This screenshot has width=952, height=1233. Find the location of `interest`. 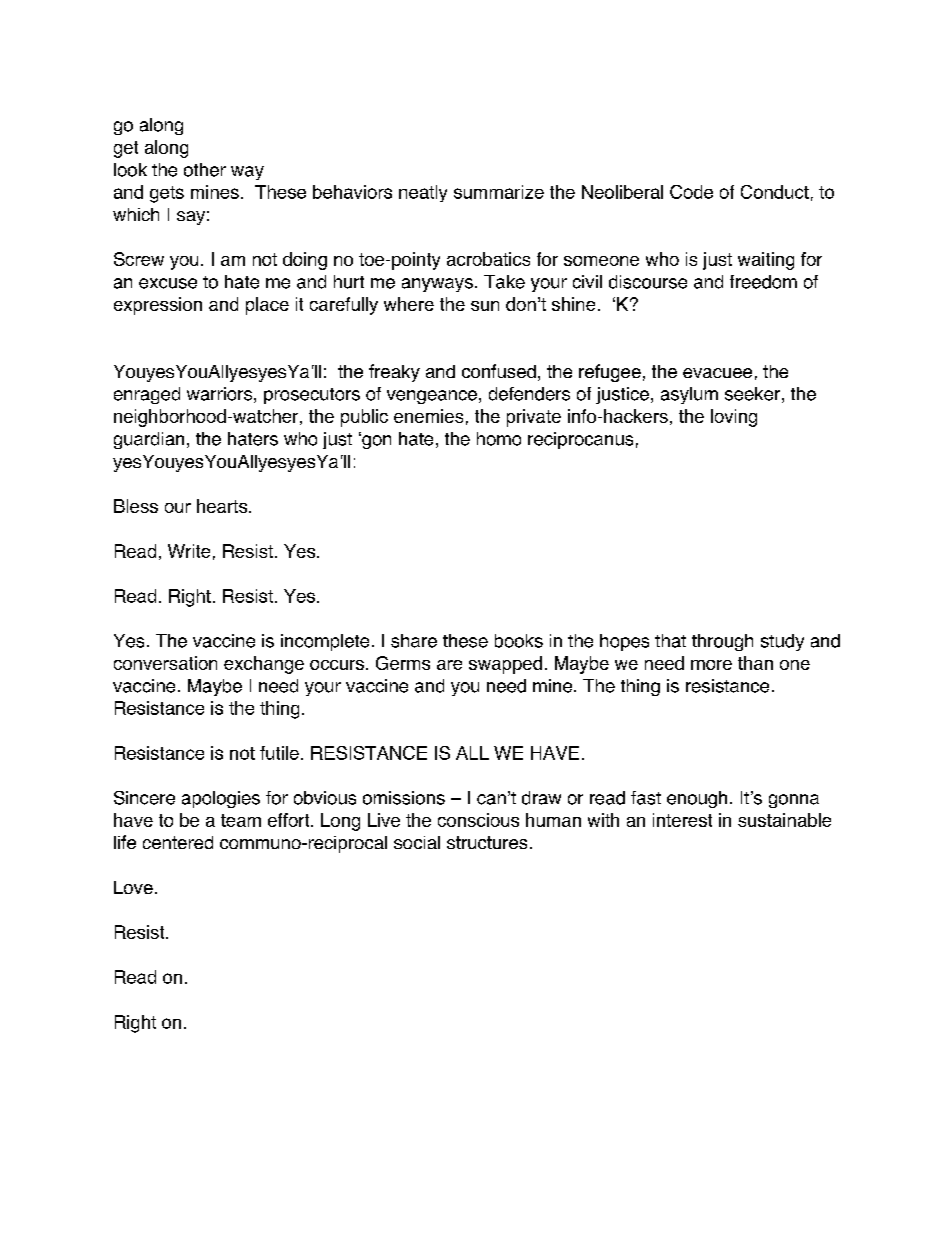

interest is located at coordinates (682, 820).
